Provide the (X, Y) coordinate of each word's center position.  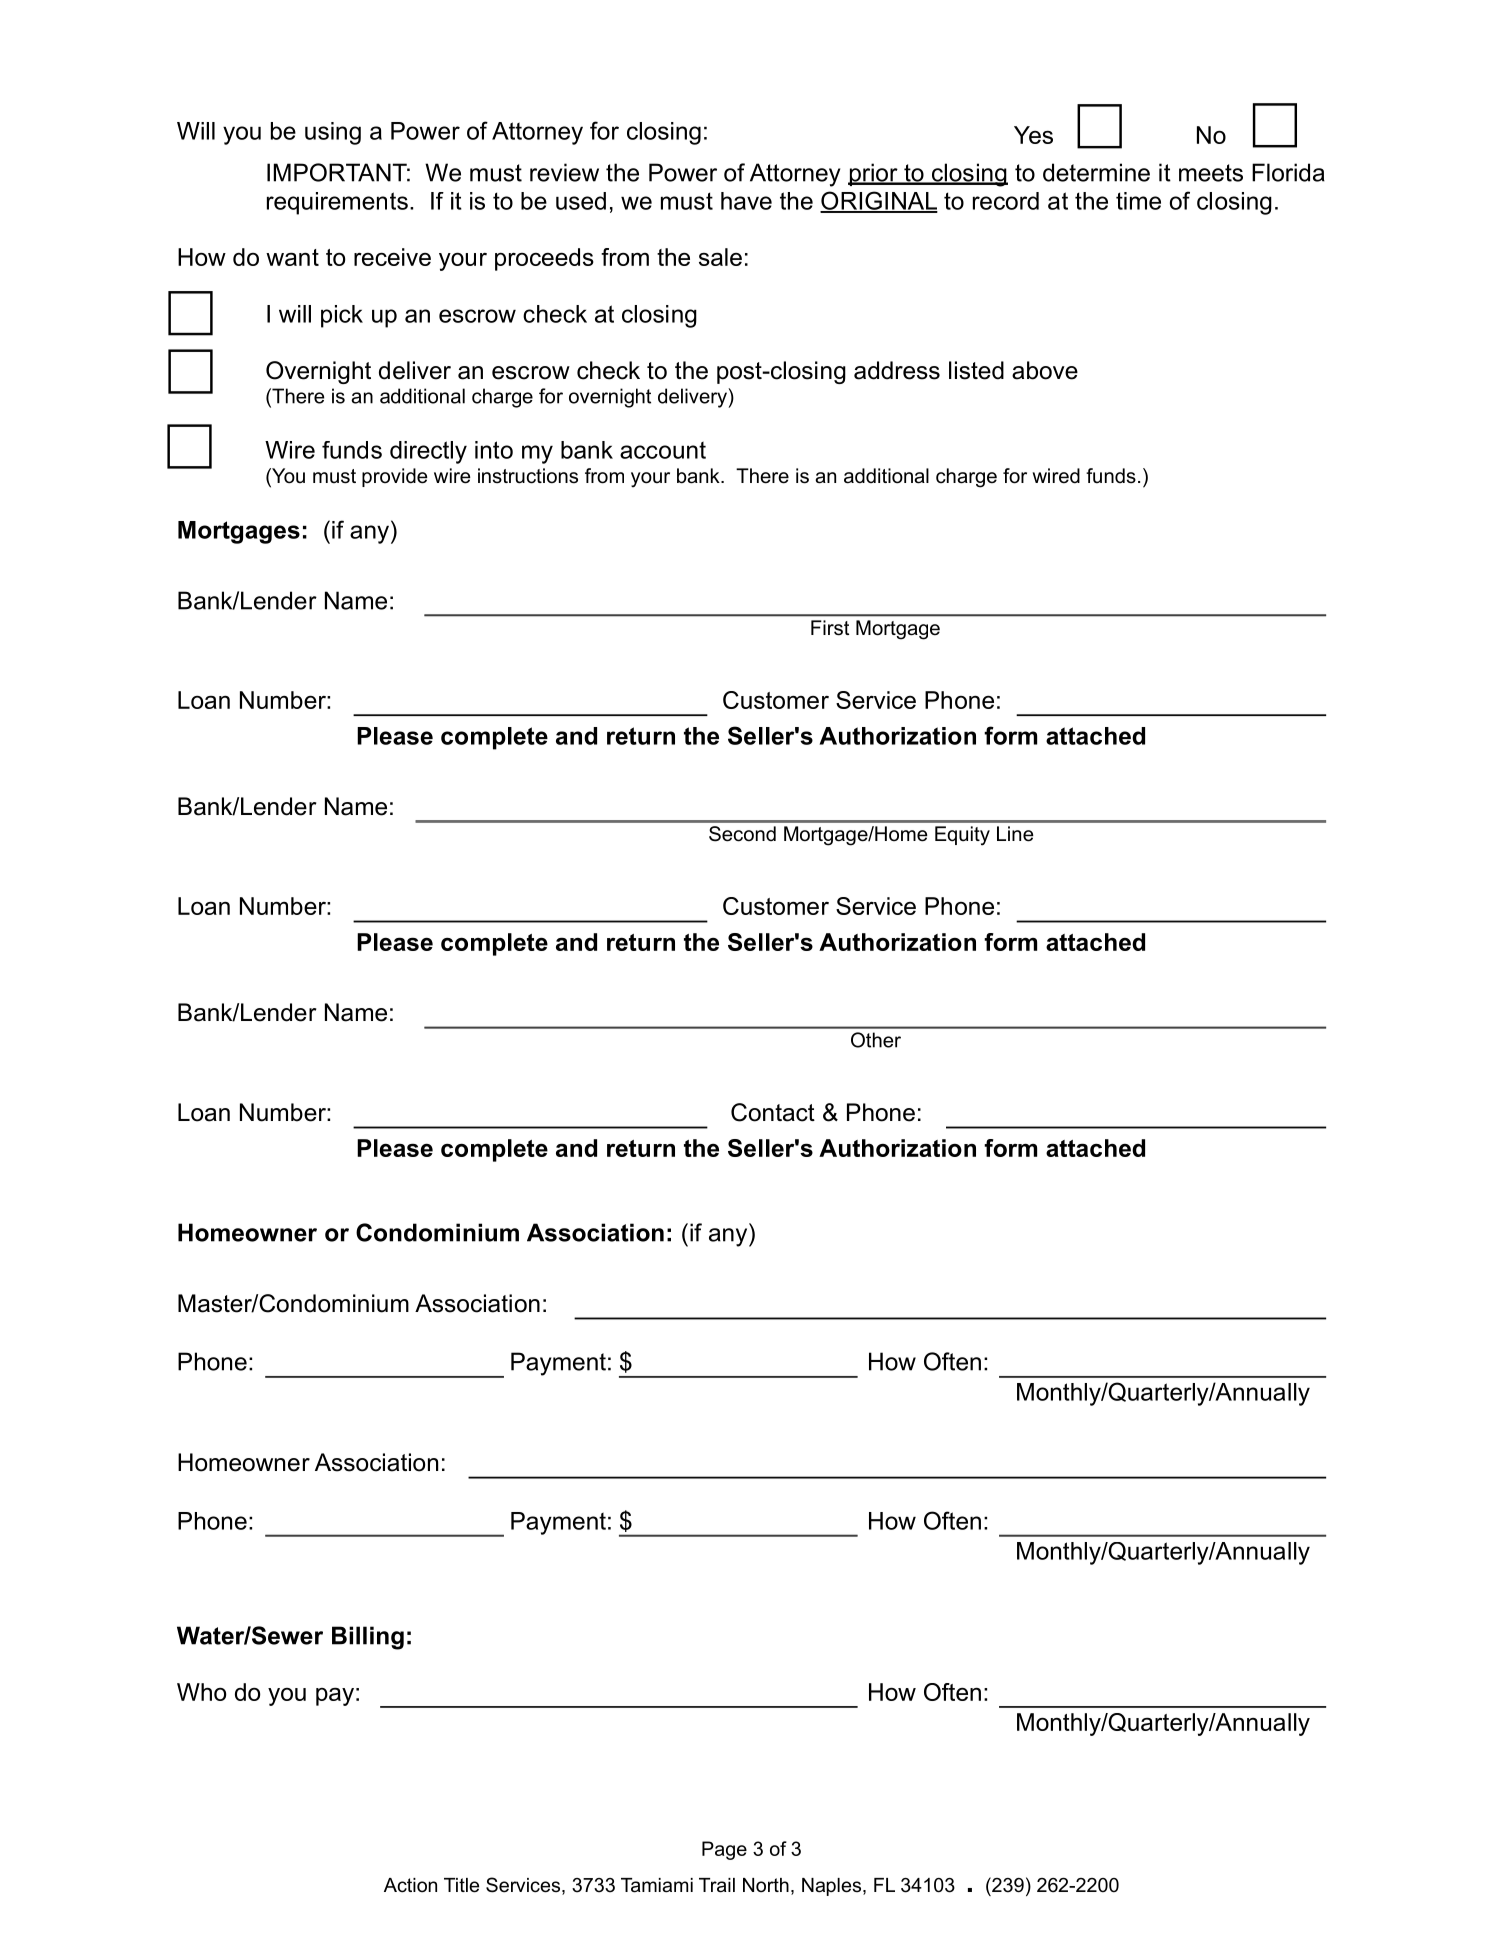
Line (1015, 834)
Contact (773, 1112)
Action (410, 1885)
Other (876, 1040)
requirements (337, 203)
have (746, 201)
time (1138, 201)
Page (724, 1850)
